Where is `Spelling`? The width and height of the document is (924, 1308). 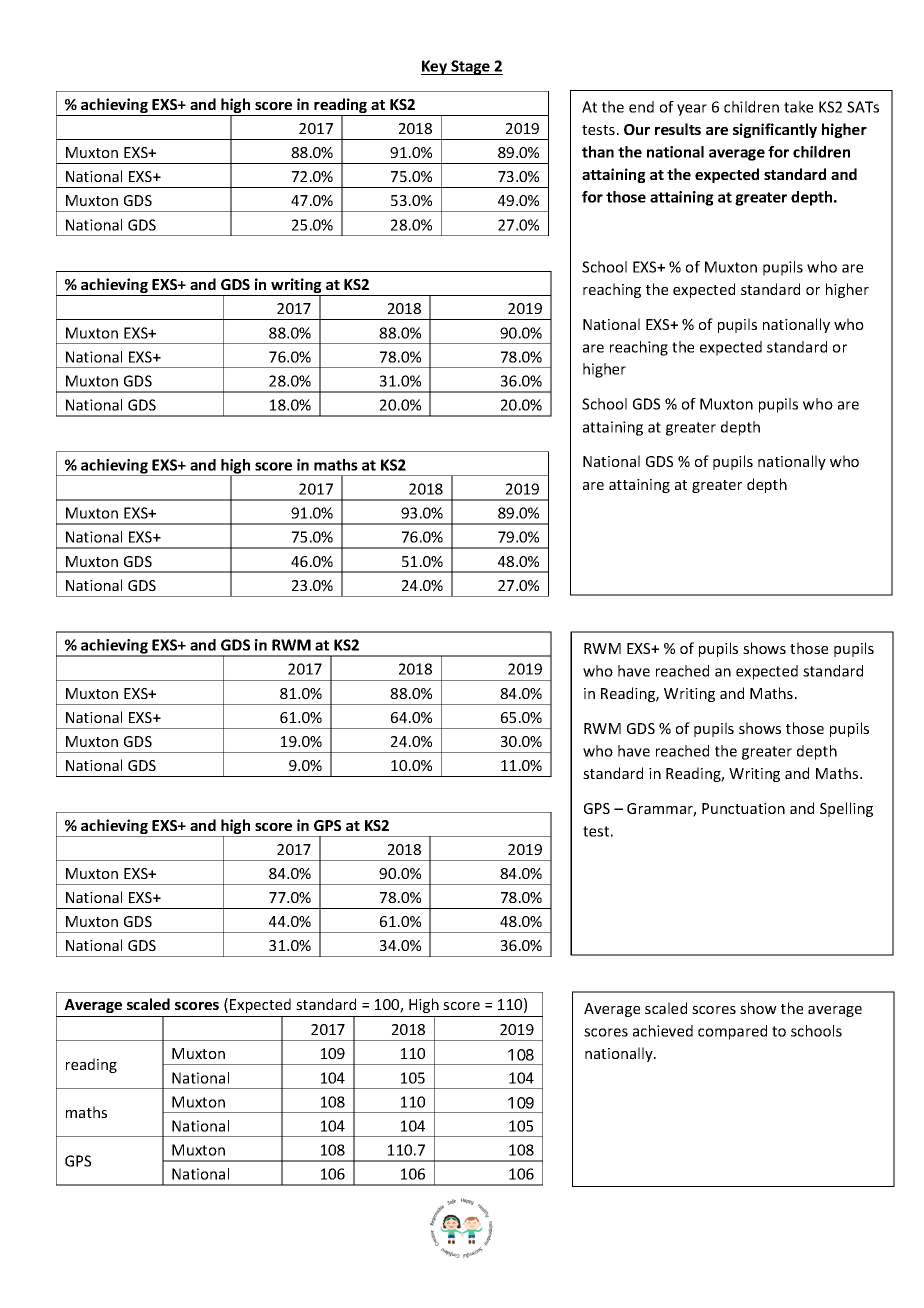 Spelling is located at coordinates (846, 809).
